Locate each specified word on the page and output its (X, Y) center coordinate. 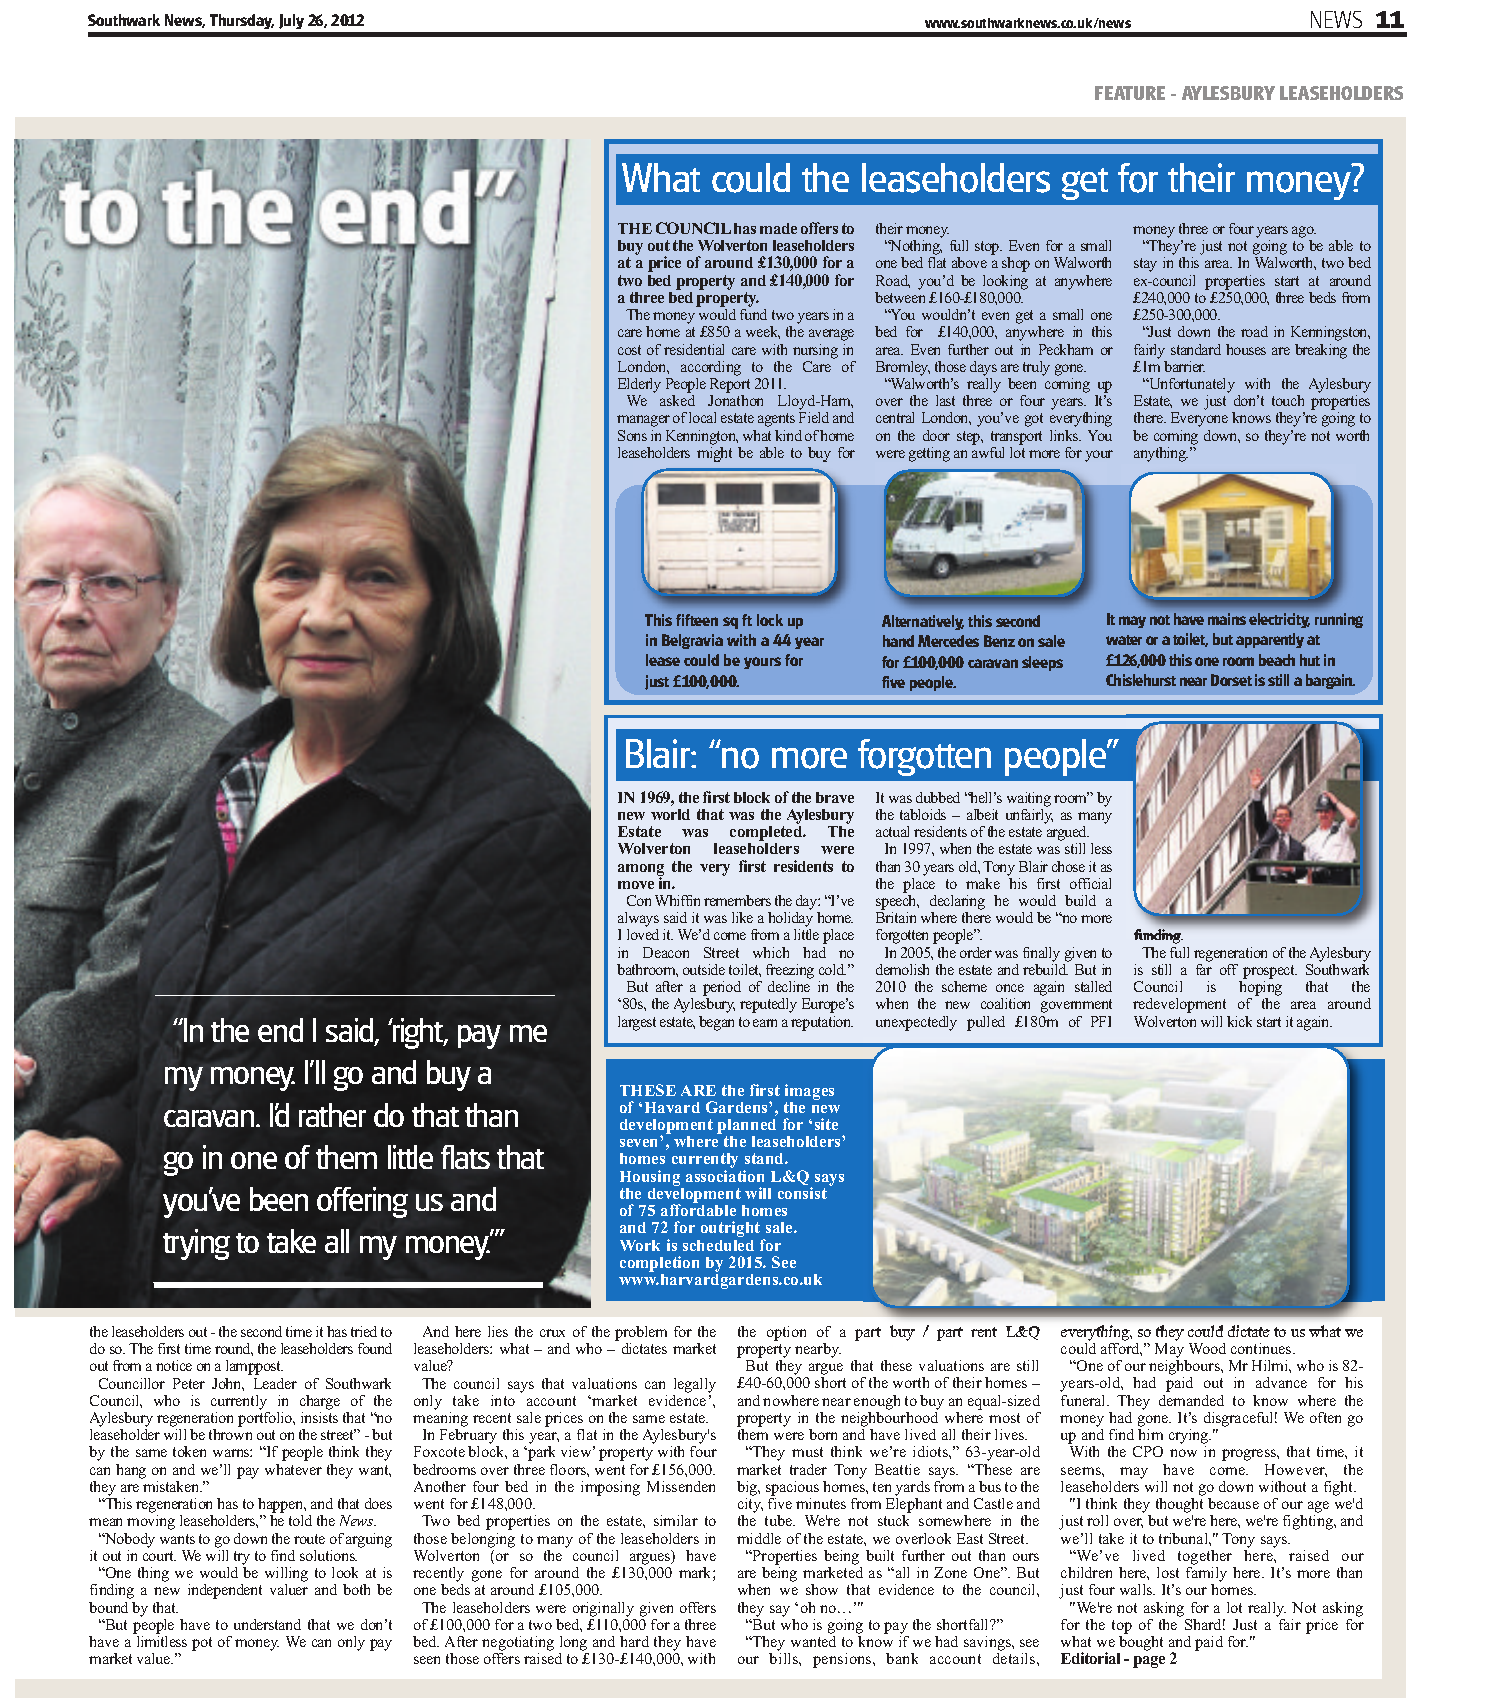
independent (225, 1591)
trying (196, 1244)
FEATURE (1130, 93)
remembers (737, 900)
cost (629, 350)
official (1090, 883)
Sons (632, 435)
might (714, 454)
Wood (1207, 1348)
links (1065, 435)
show (822, 1589)
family (1206, 1576)
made (778, 228)
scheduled (718, 1245)
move (636, 885)
